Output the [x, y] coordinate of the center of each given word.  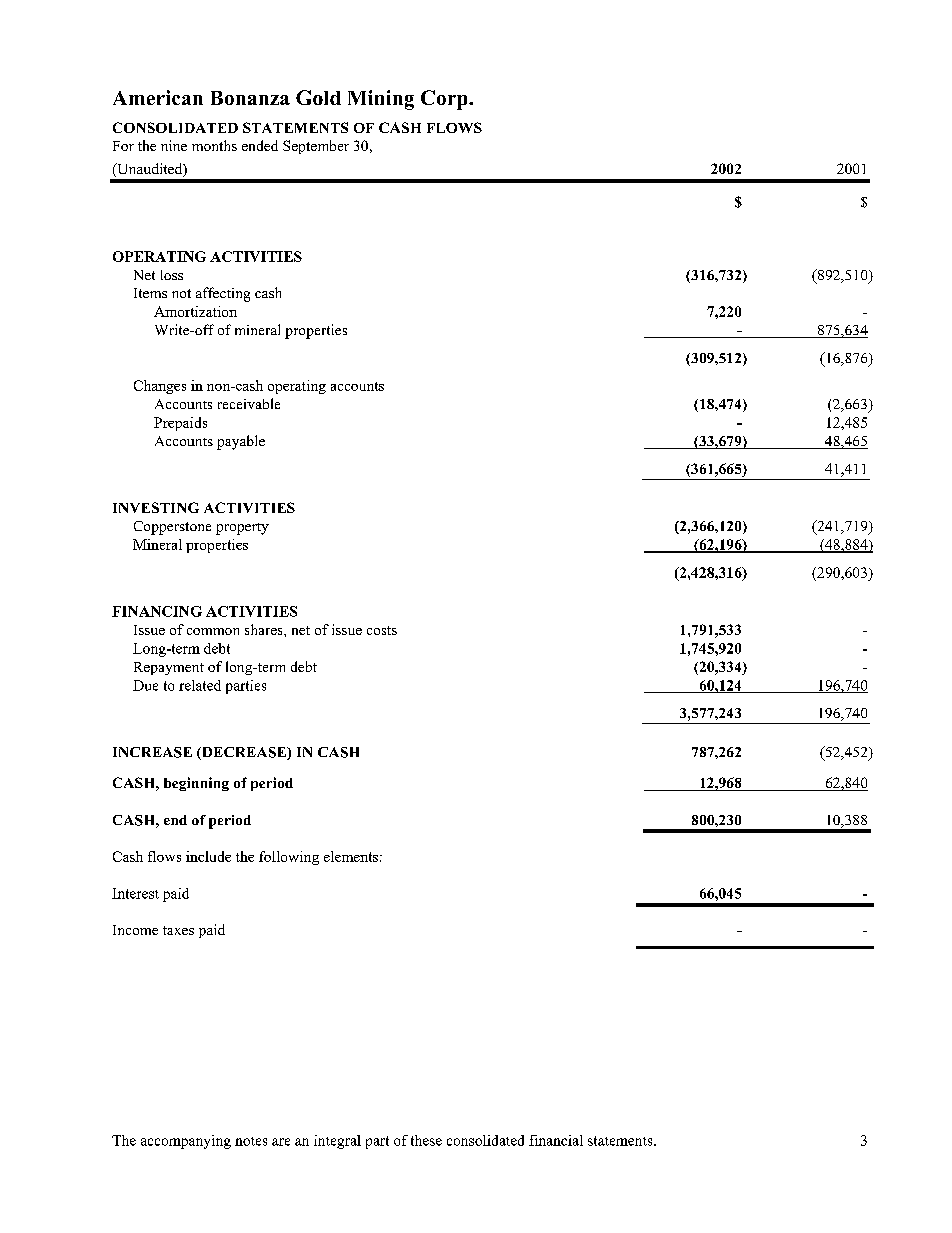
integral [337, 1142]
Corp [445, 100]
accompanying [186, 1142]
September [316, 147]
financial [556, 1140]
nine [174, 145]
